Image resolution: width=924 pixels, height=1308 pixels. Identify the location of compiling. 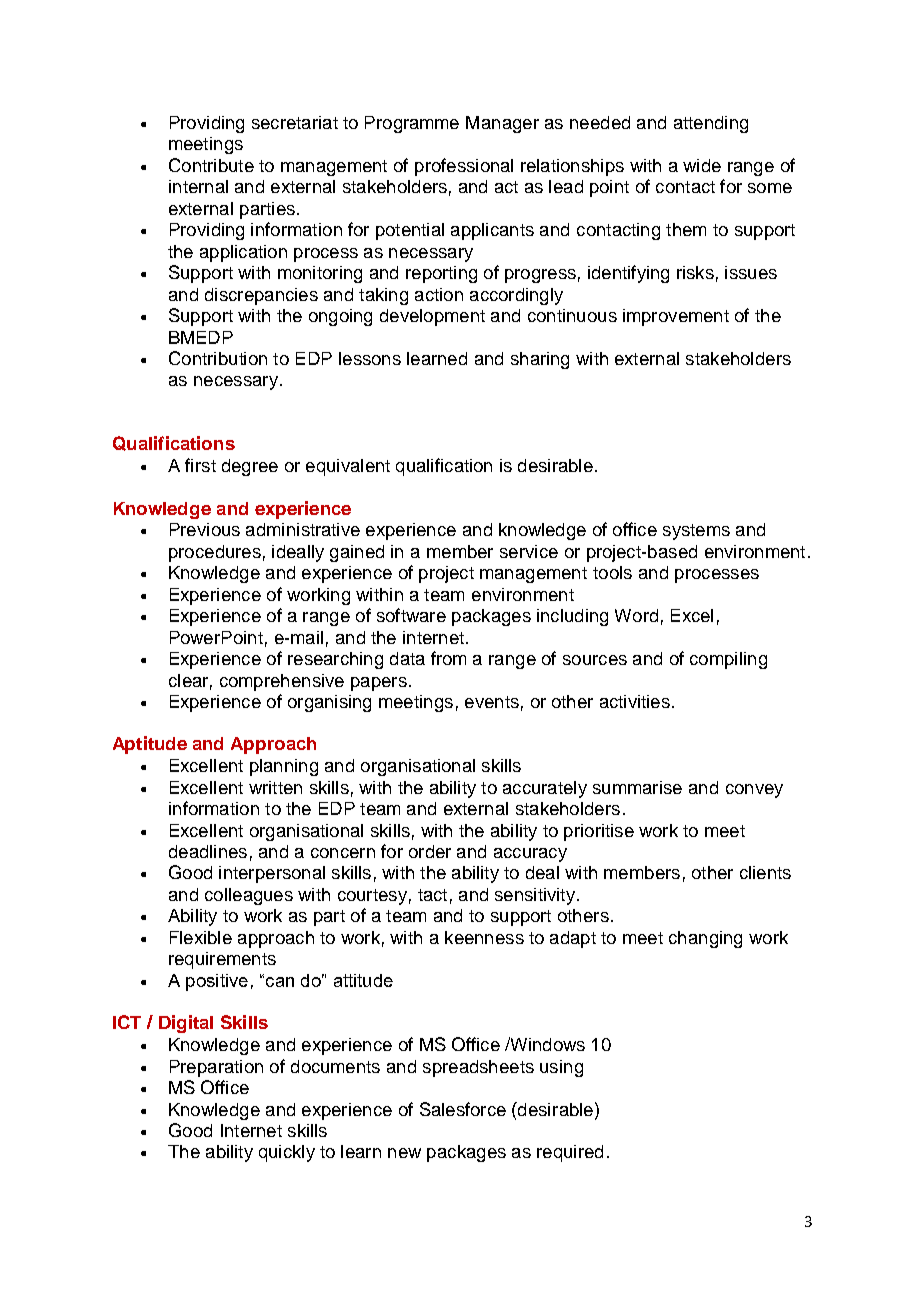
(728, 660).
